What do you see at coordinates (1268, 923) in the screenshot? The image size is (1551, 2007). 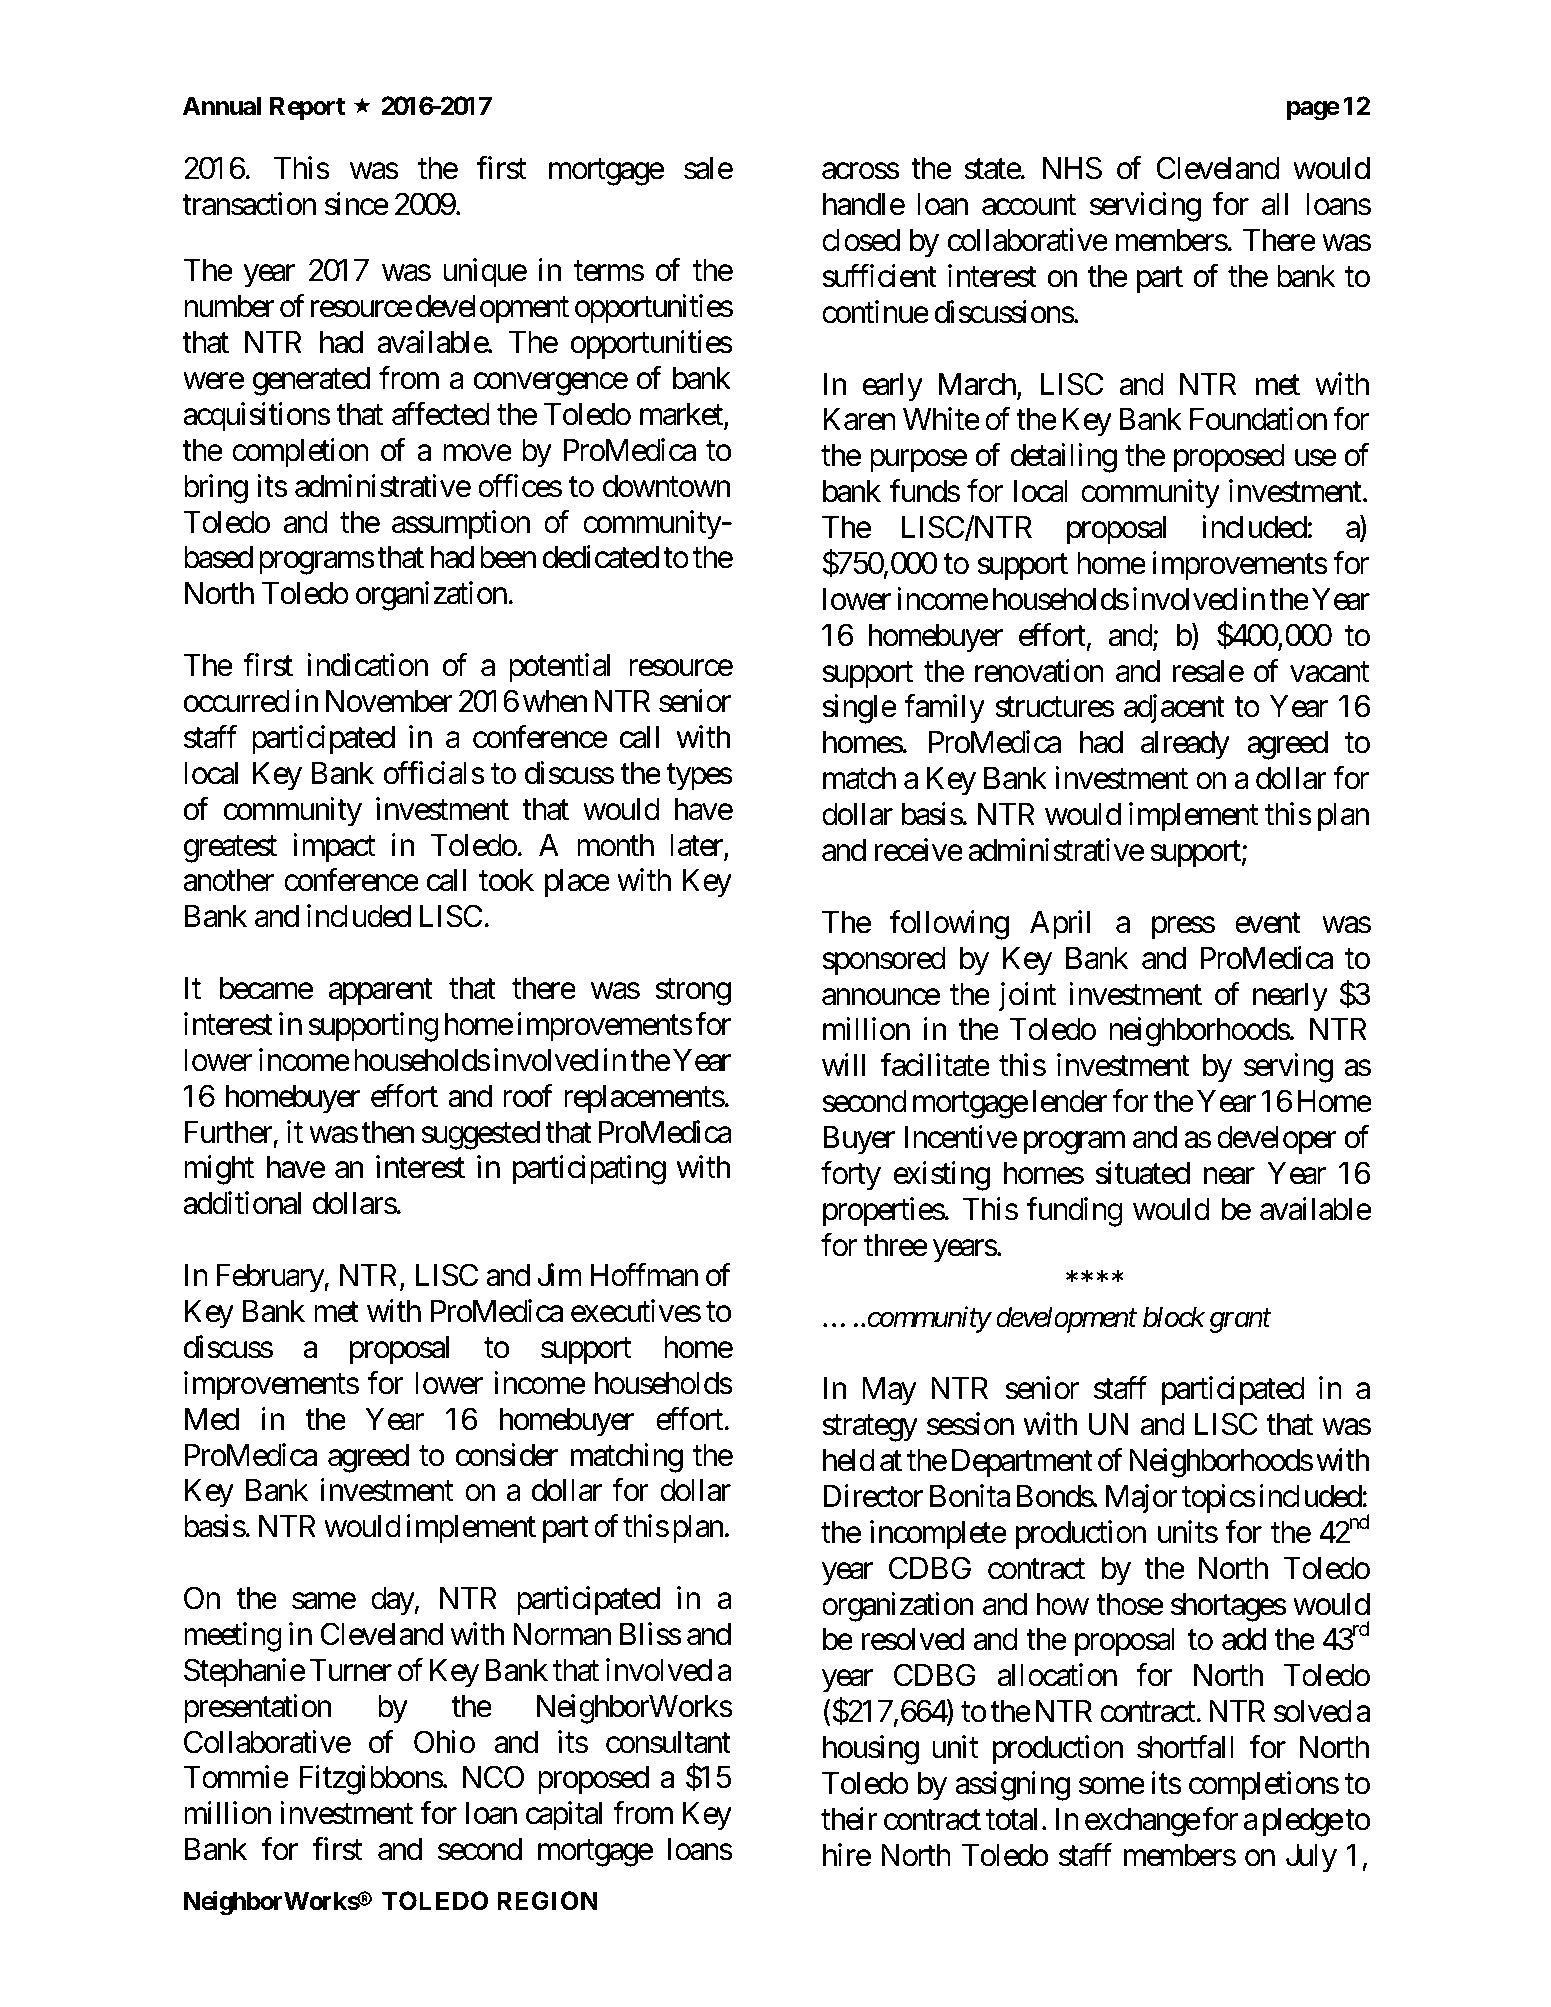 I see `event` at bounding box center [1268, 923].
